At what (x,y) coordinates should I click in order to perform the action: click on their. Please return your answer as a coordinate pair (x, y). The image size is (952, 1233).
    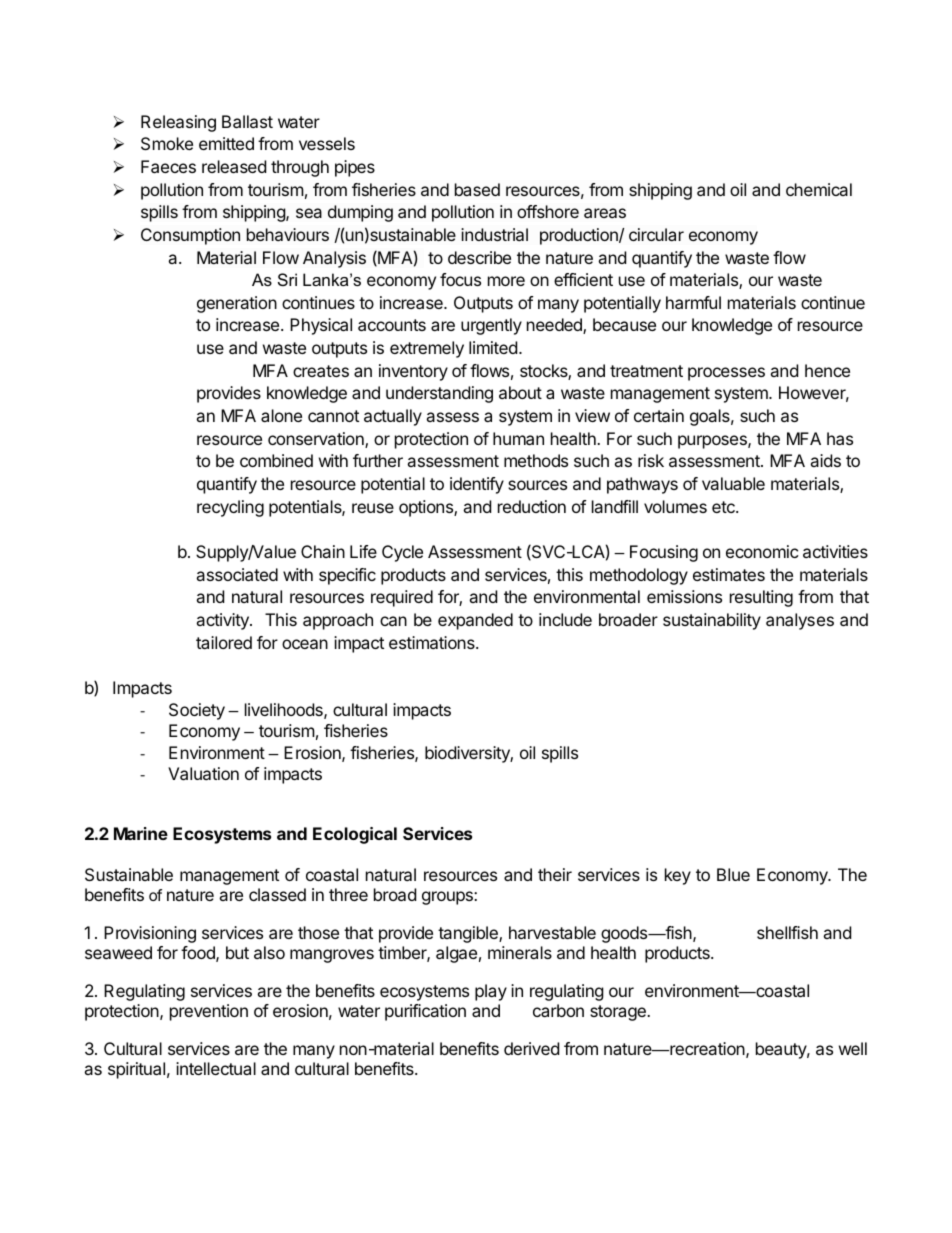
    Looking at the image, I should click on (555, 874).
